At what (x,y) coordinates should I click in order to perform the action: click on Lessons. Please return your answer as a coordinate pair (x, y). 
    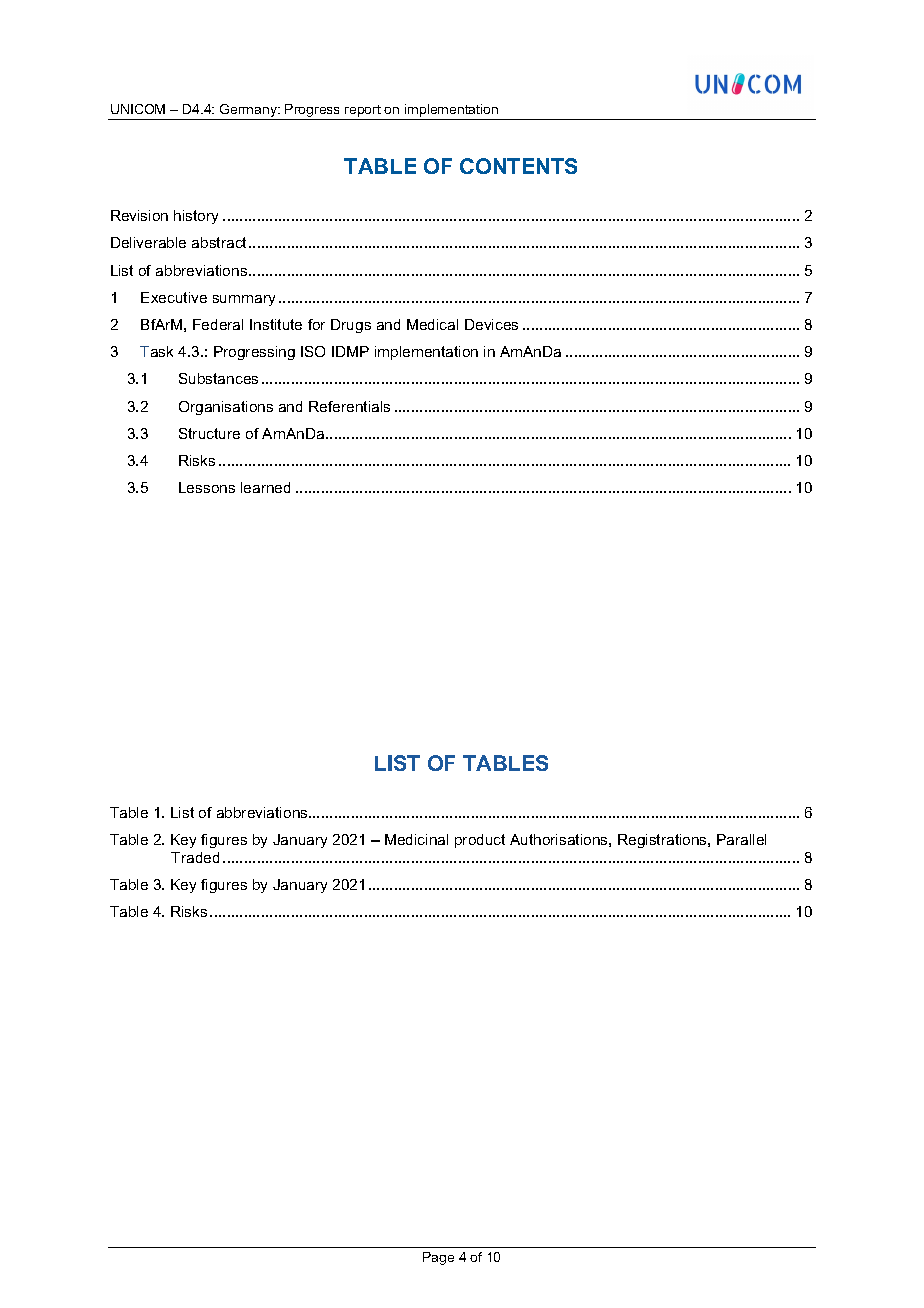
    Looking at the image, I should click on (207, 487).
